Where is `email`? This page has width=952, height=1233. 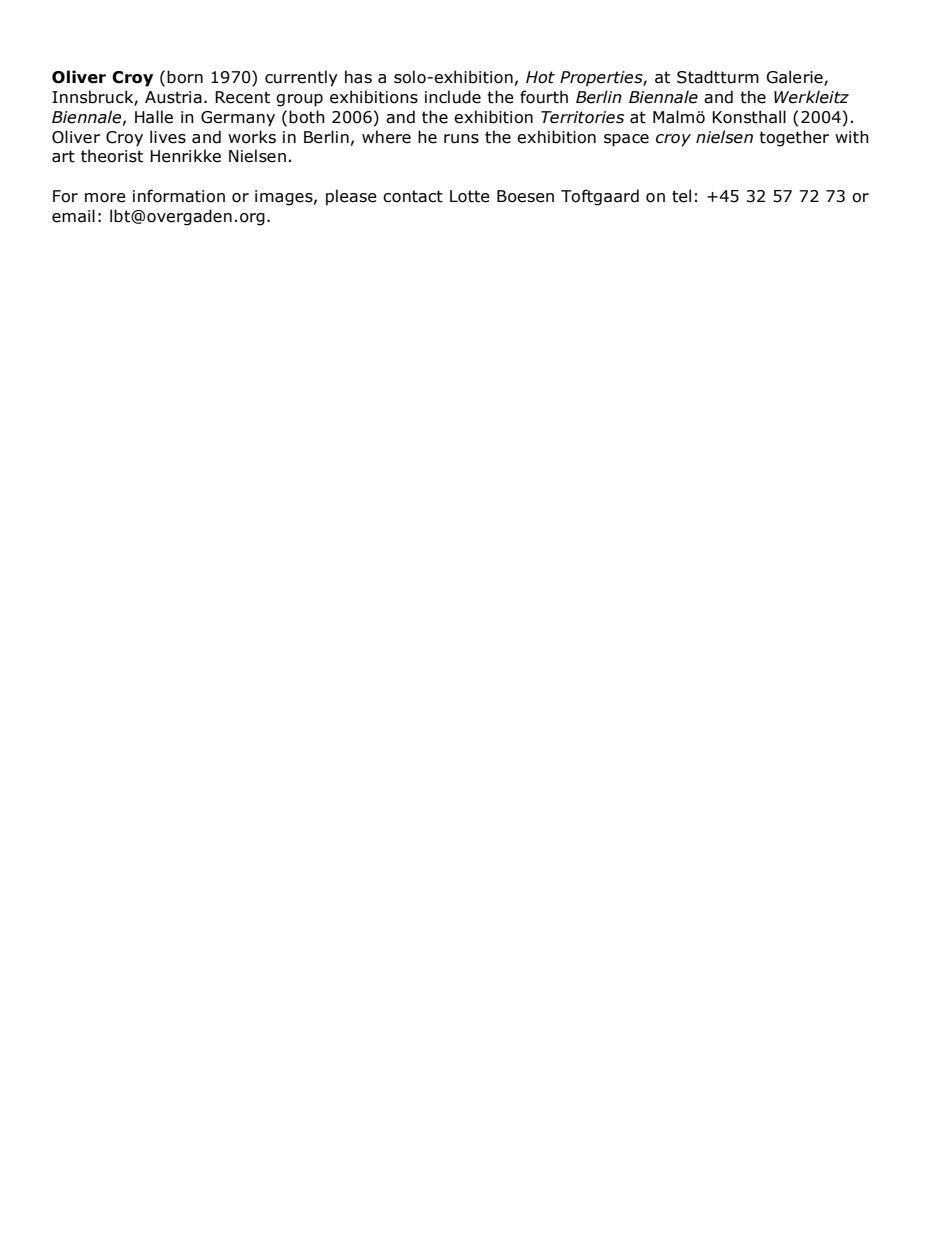 email is located at coordinates (73, 216).
